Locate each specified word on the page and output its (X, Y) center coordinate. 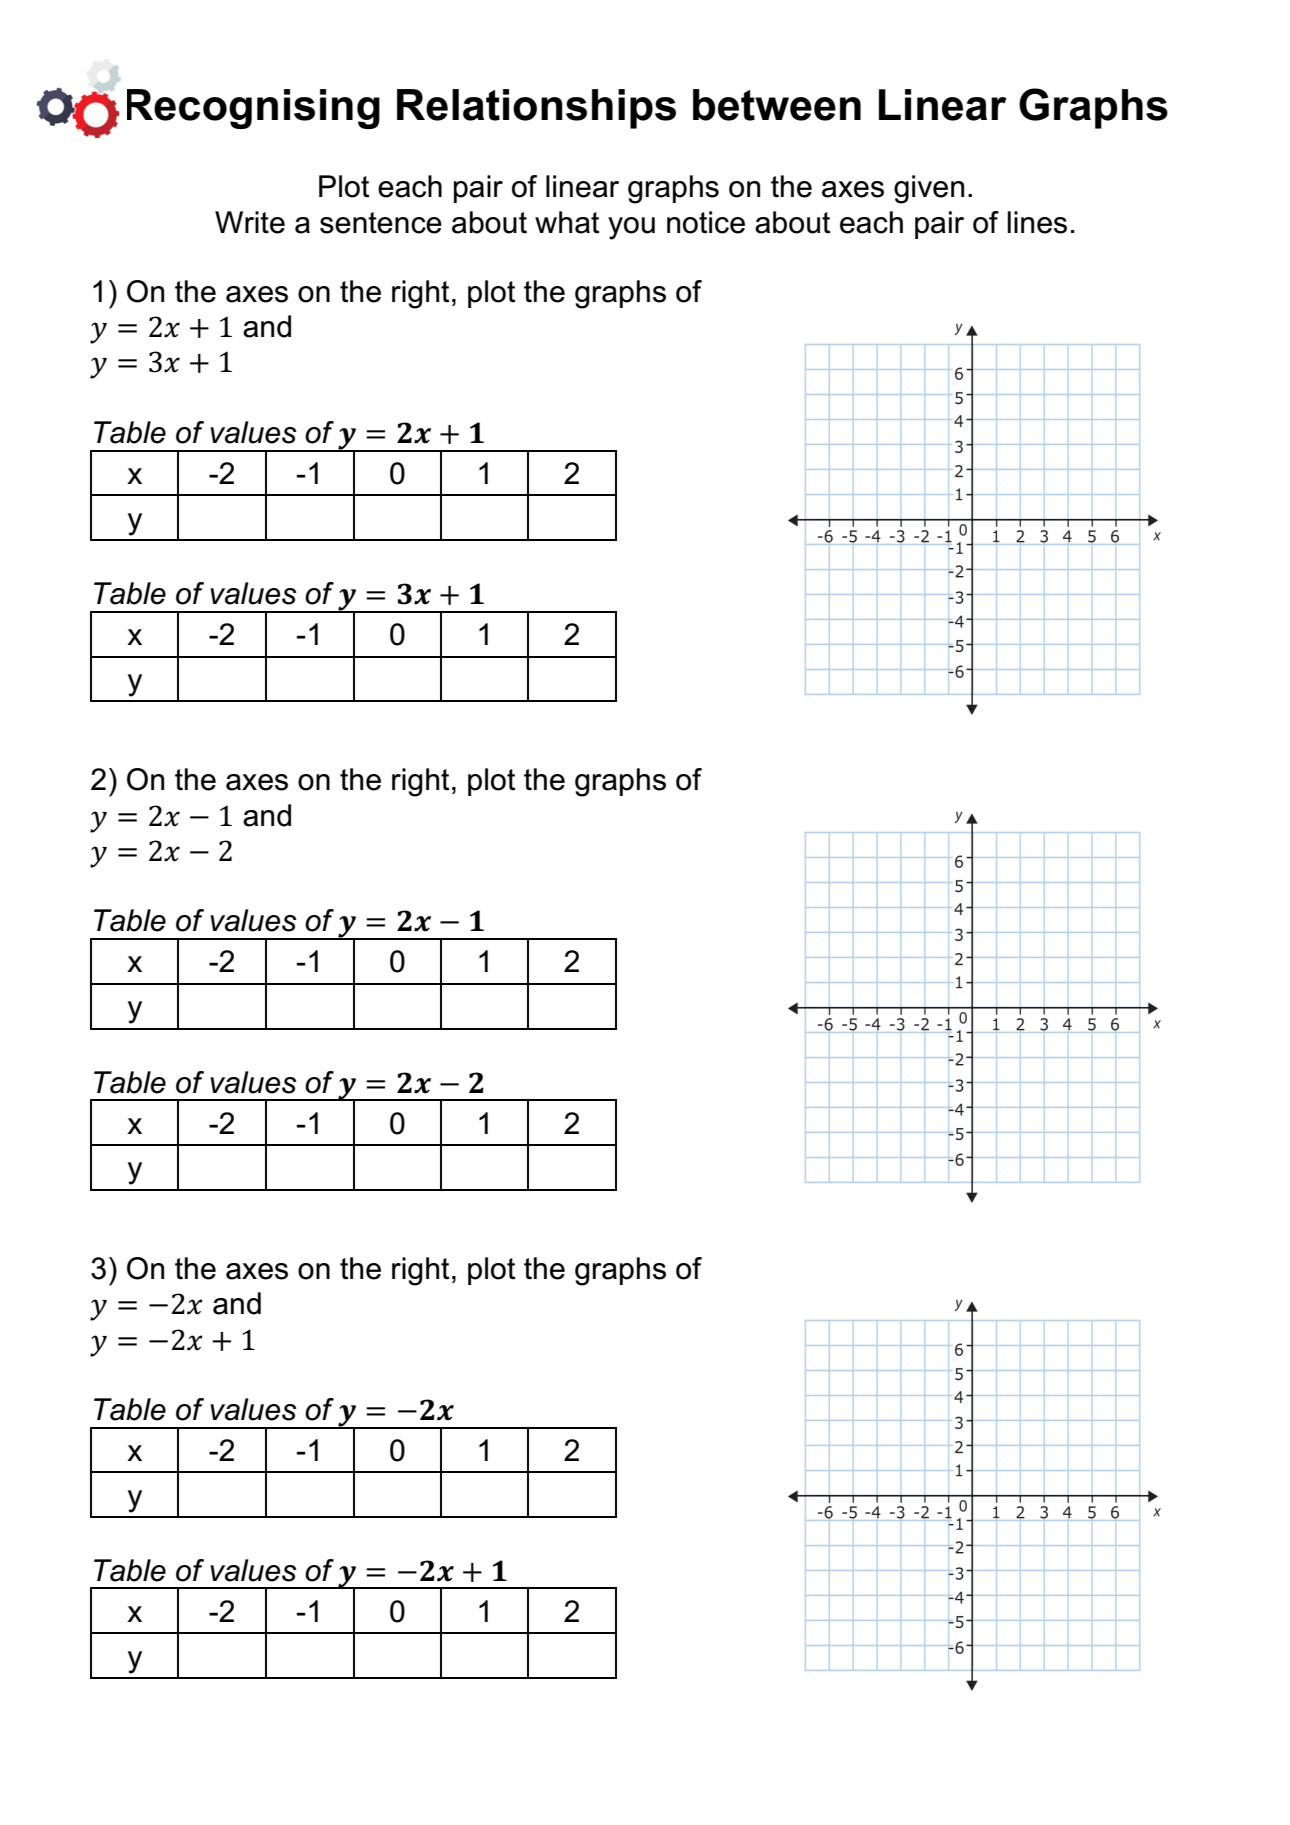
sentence (381, 223)
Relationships (536, 109)
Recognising (253, 109)
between (777, 105)
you (631, 228)
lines (1037, 222)
